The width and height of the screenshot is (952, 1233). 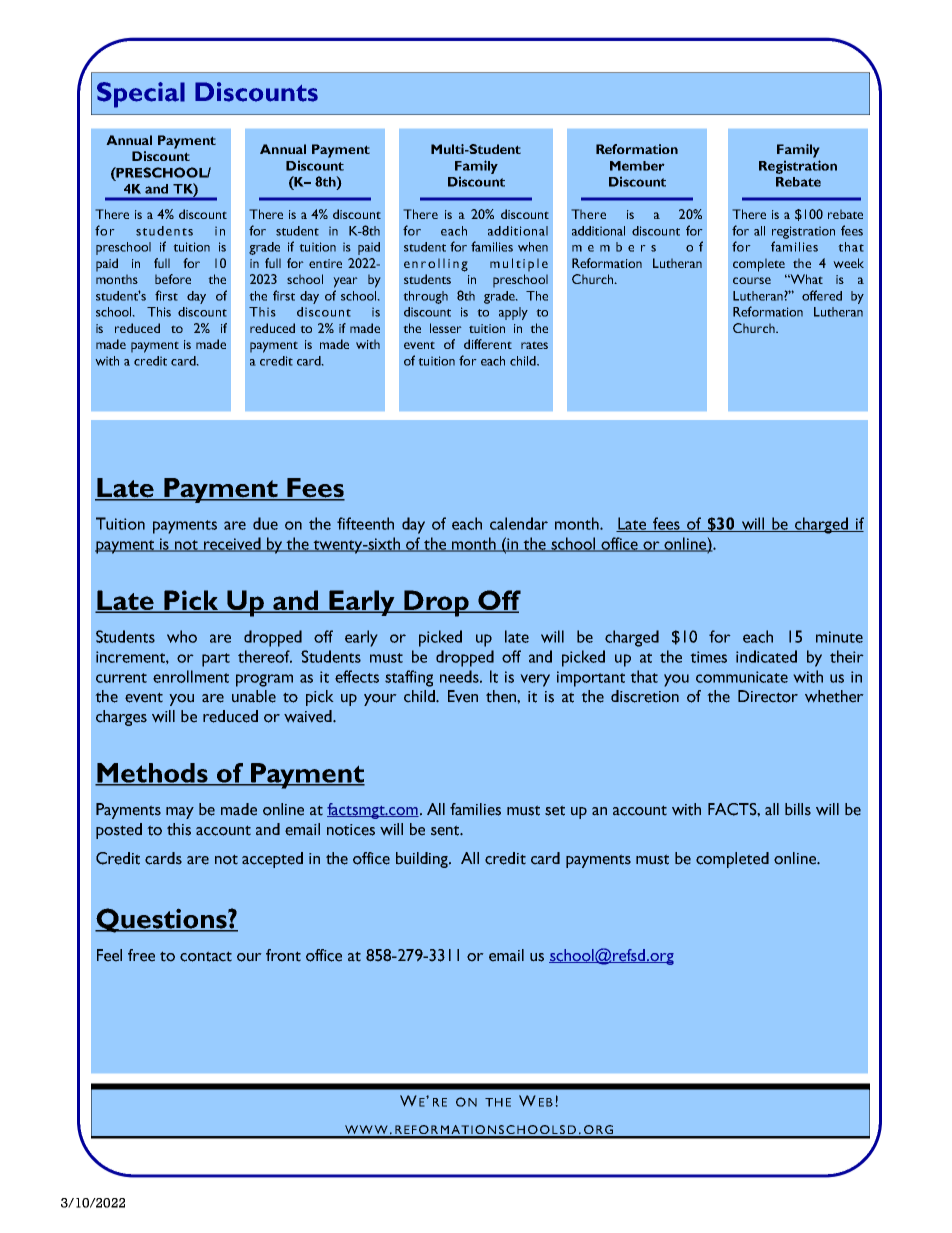 What do you see at coordinates (141, 95) in the screenshot?
I see `Special` at bounding box center [141, 95].
